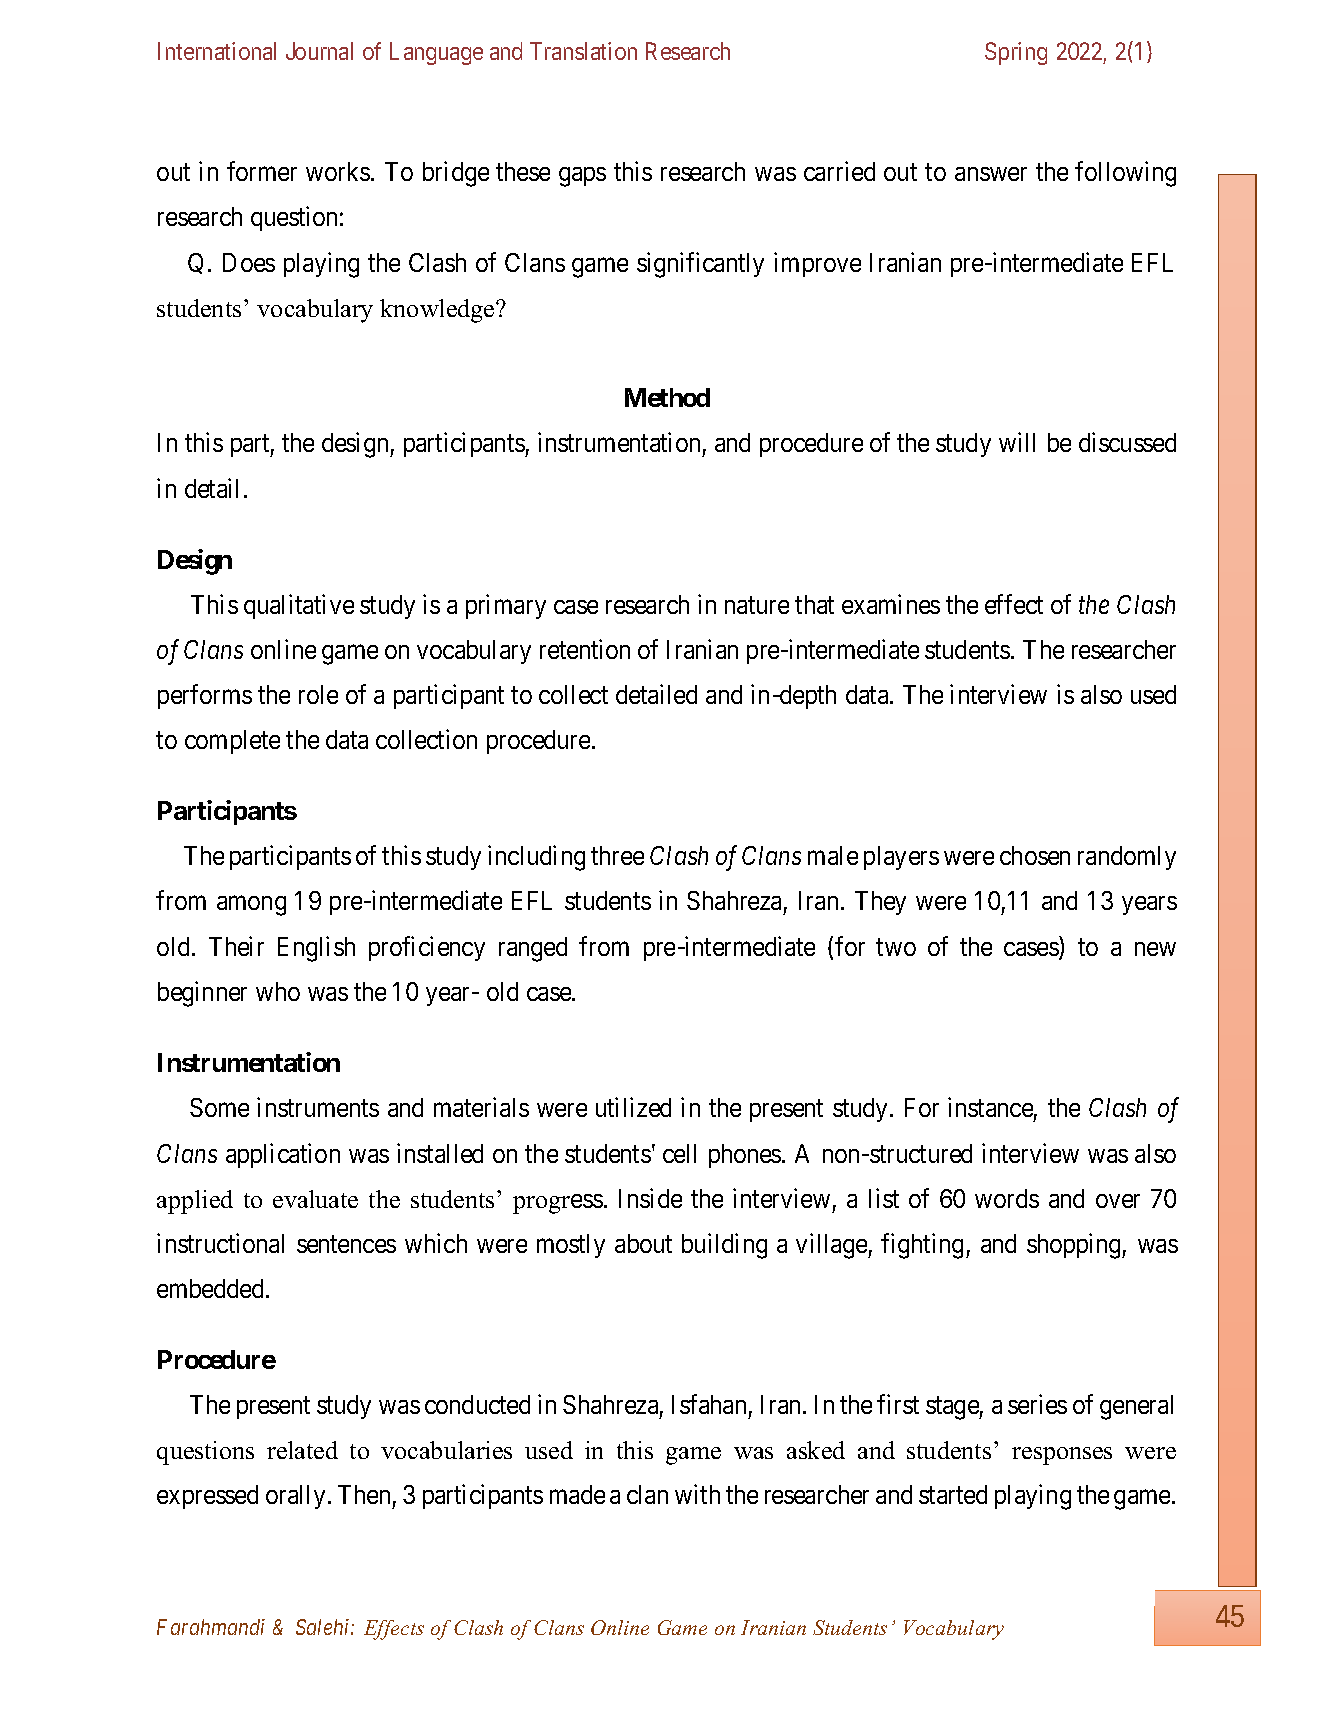  What do you see at coordinates (667, 397) in the page?
I see `Method` at bounding box center [667, 397].
